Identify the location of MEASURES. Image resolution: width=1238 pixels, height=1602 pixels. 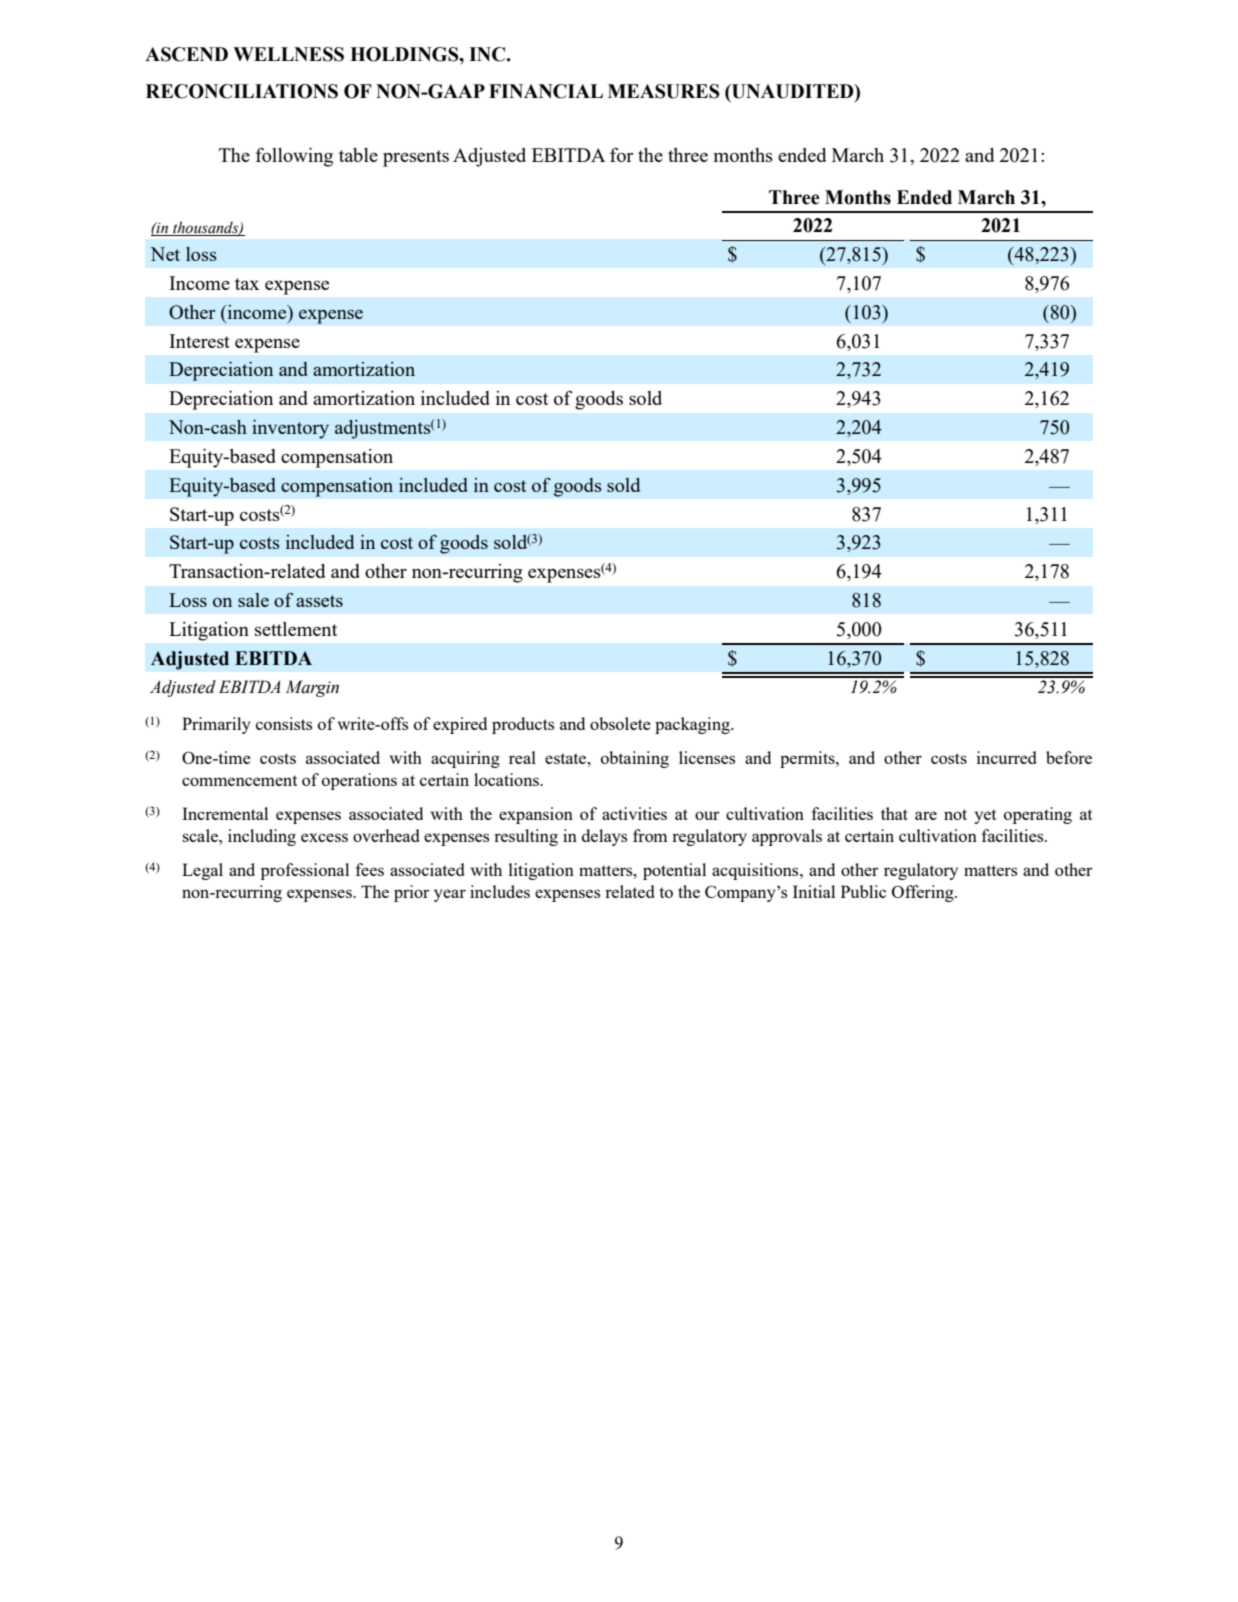
(664, 91).
